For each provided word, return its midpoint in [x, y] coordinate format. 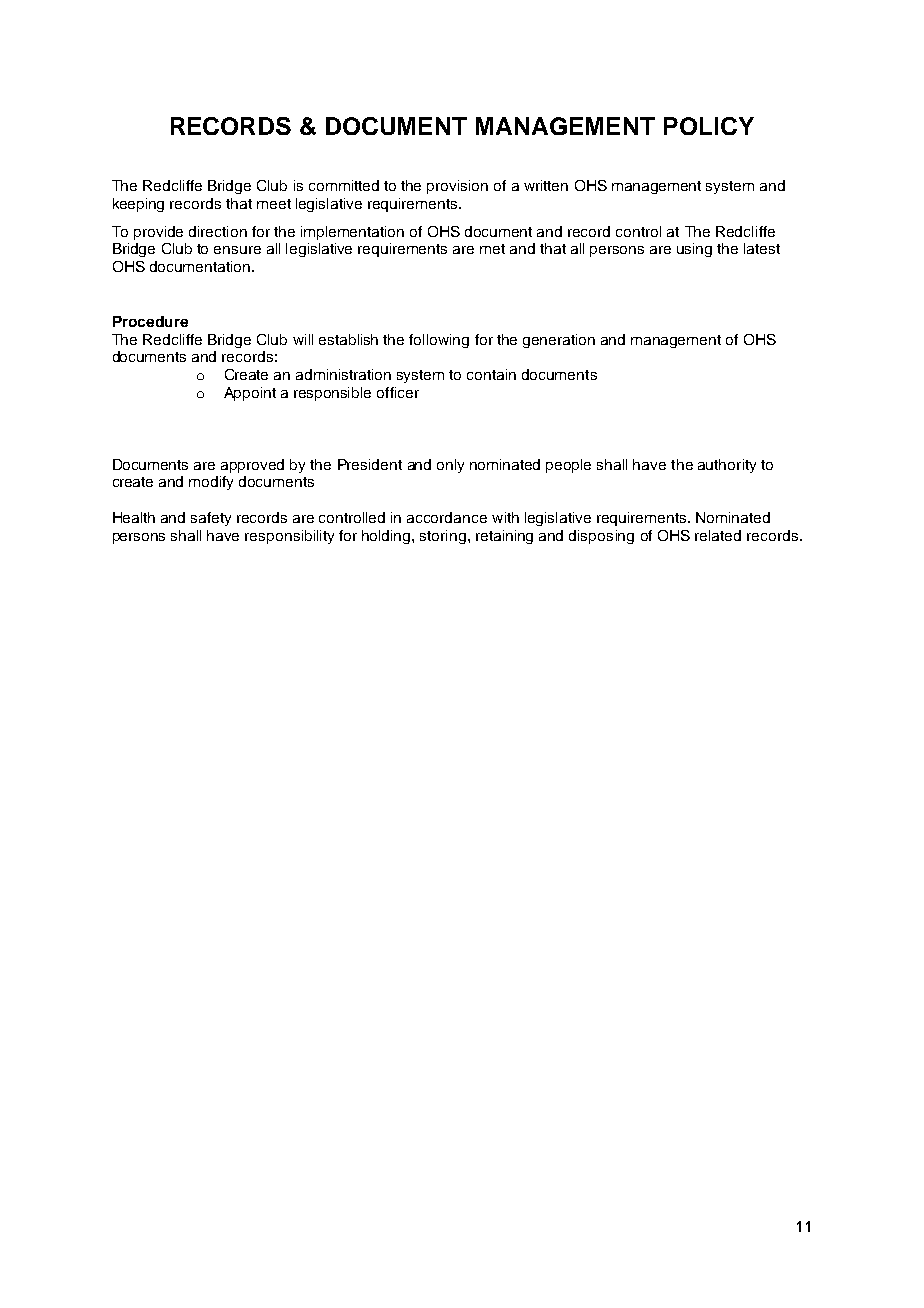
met [492, 249]
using [694, 250]
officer [398, 392]
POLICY [709, 126]
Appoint [250, 394]
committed [344, 185]
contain [491, 374]
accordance [447, 517]
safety [211, 519]
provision [457, 187]
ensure [237, 250]
